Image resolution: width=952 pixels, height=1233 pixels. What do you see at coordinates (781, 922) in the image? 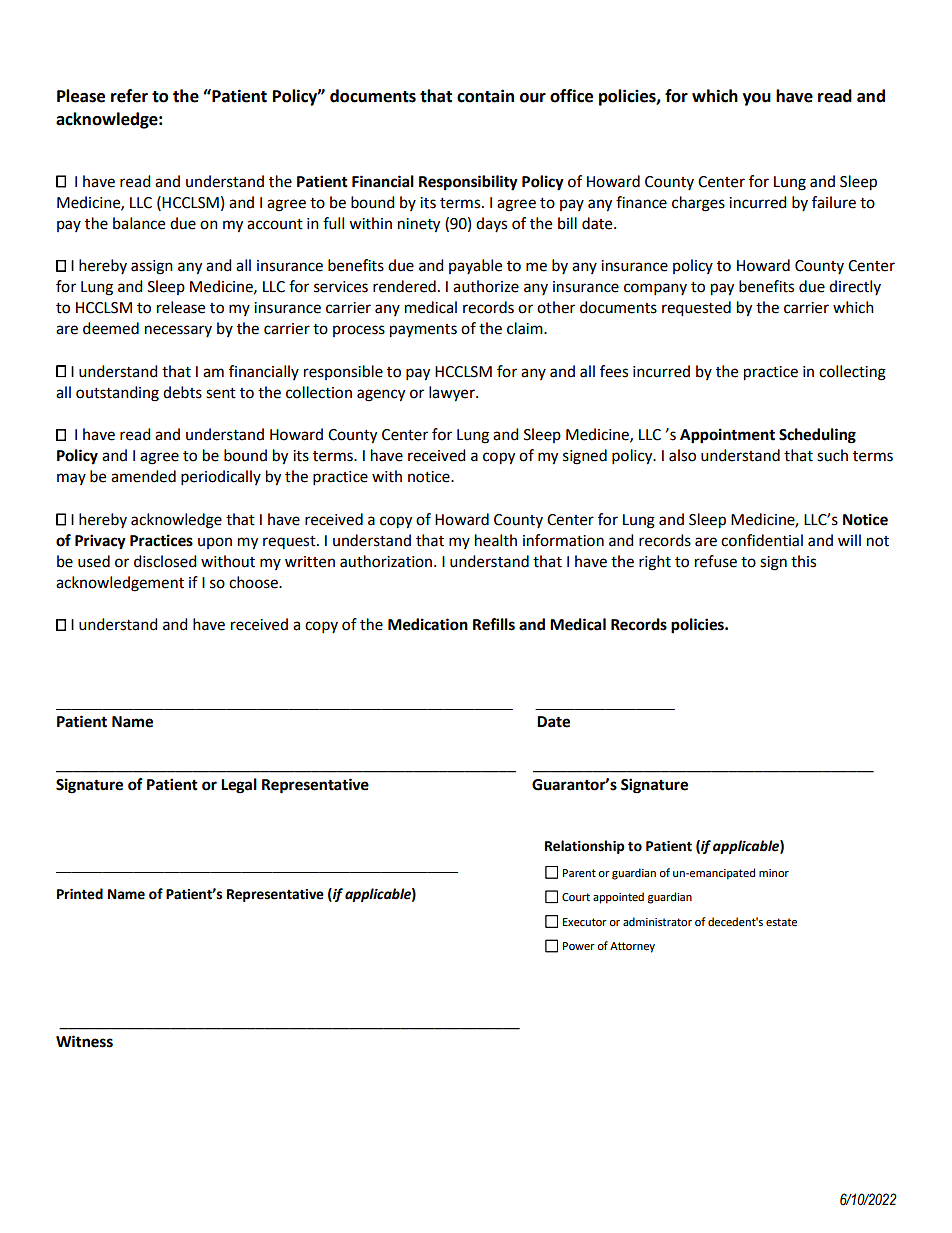
I see `estate` at bounding box center [781, 922].
